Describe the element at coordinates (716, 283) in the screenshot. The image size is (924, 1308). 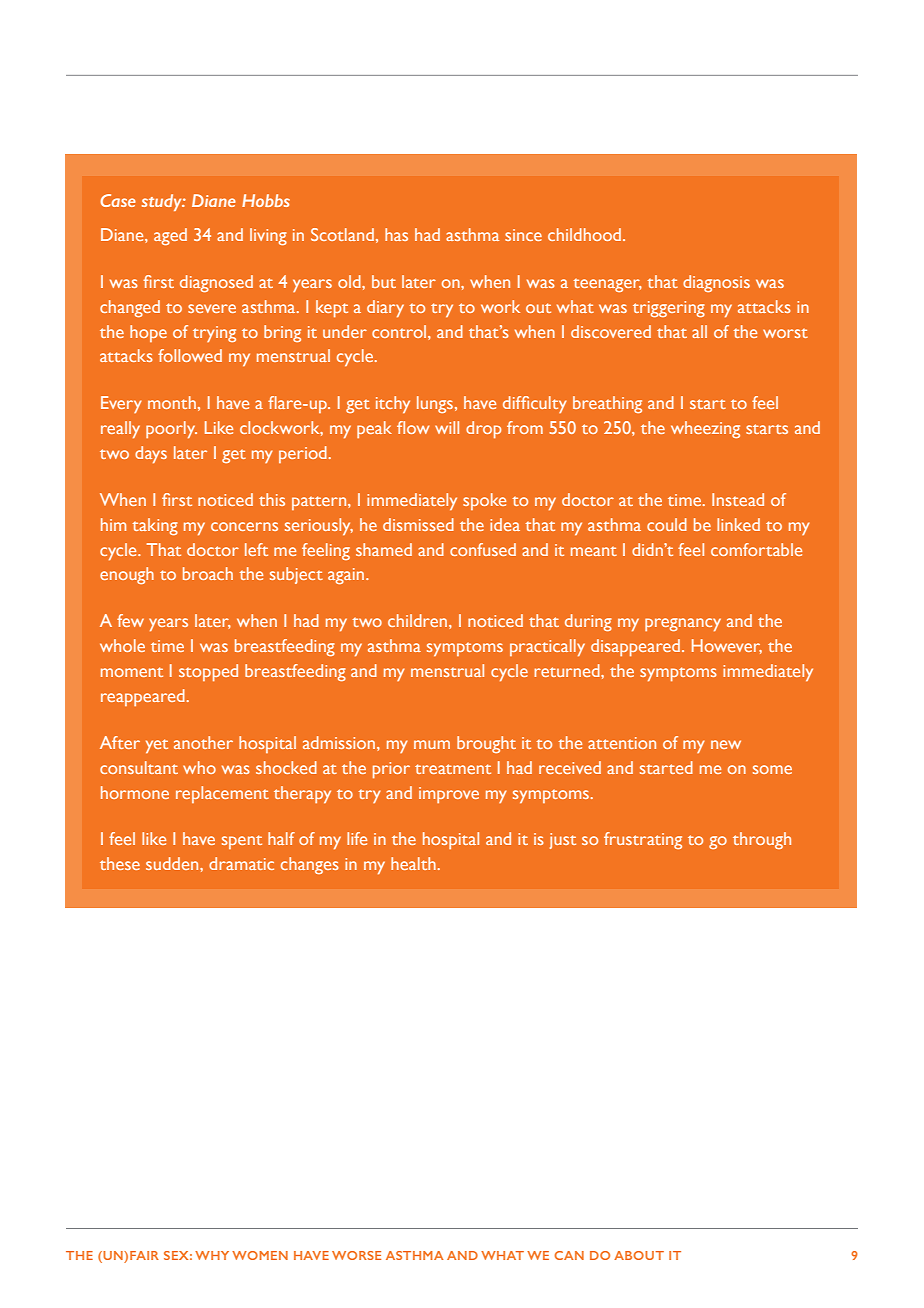
I see `diagnosis` at that location.
